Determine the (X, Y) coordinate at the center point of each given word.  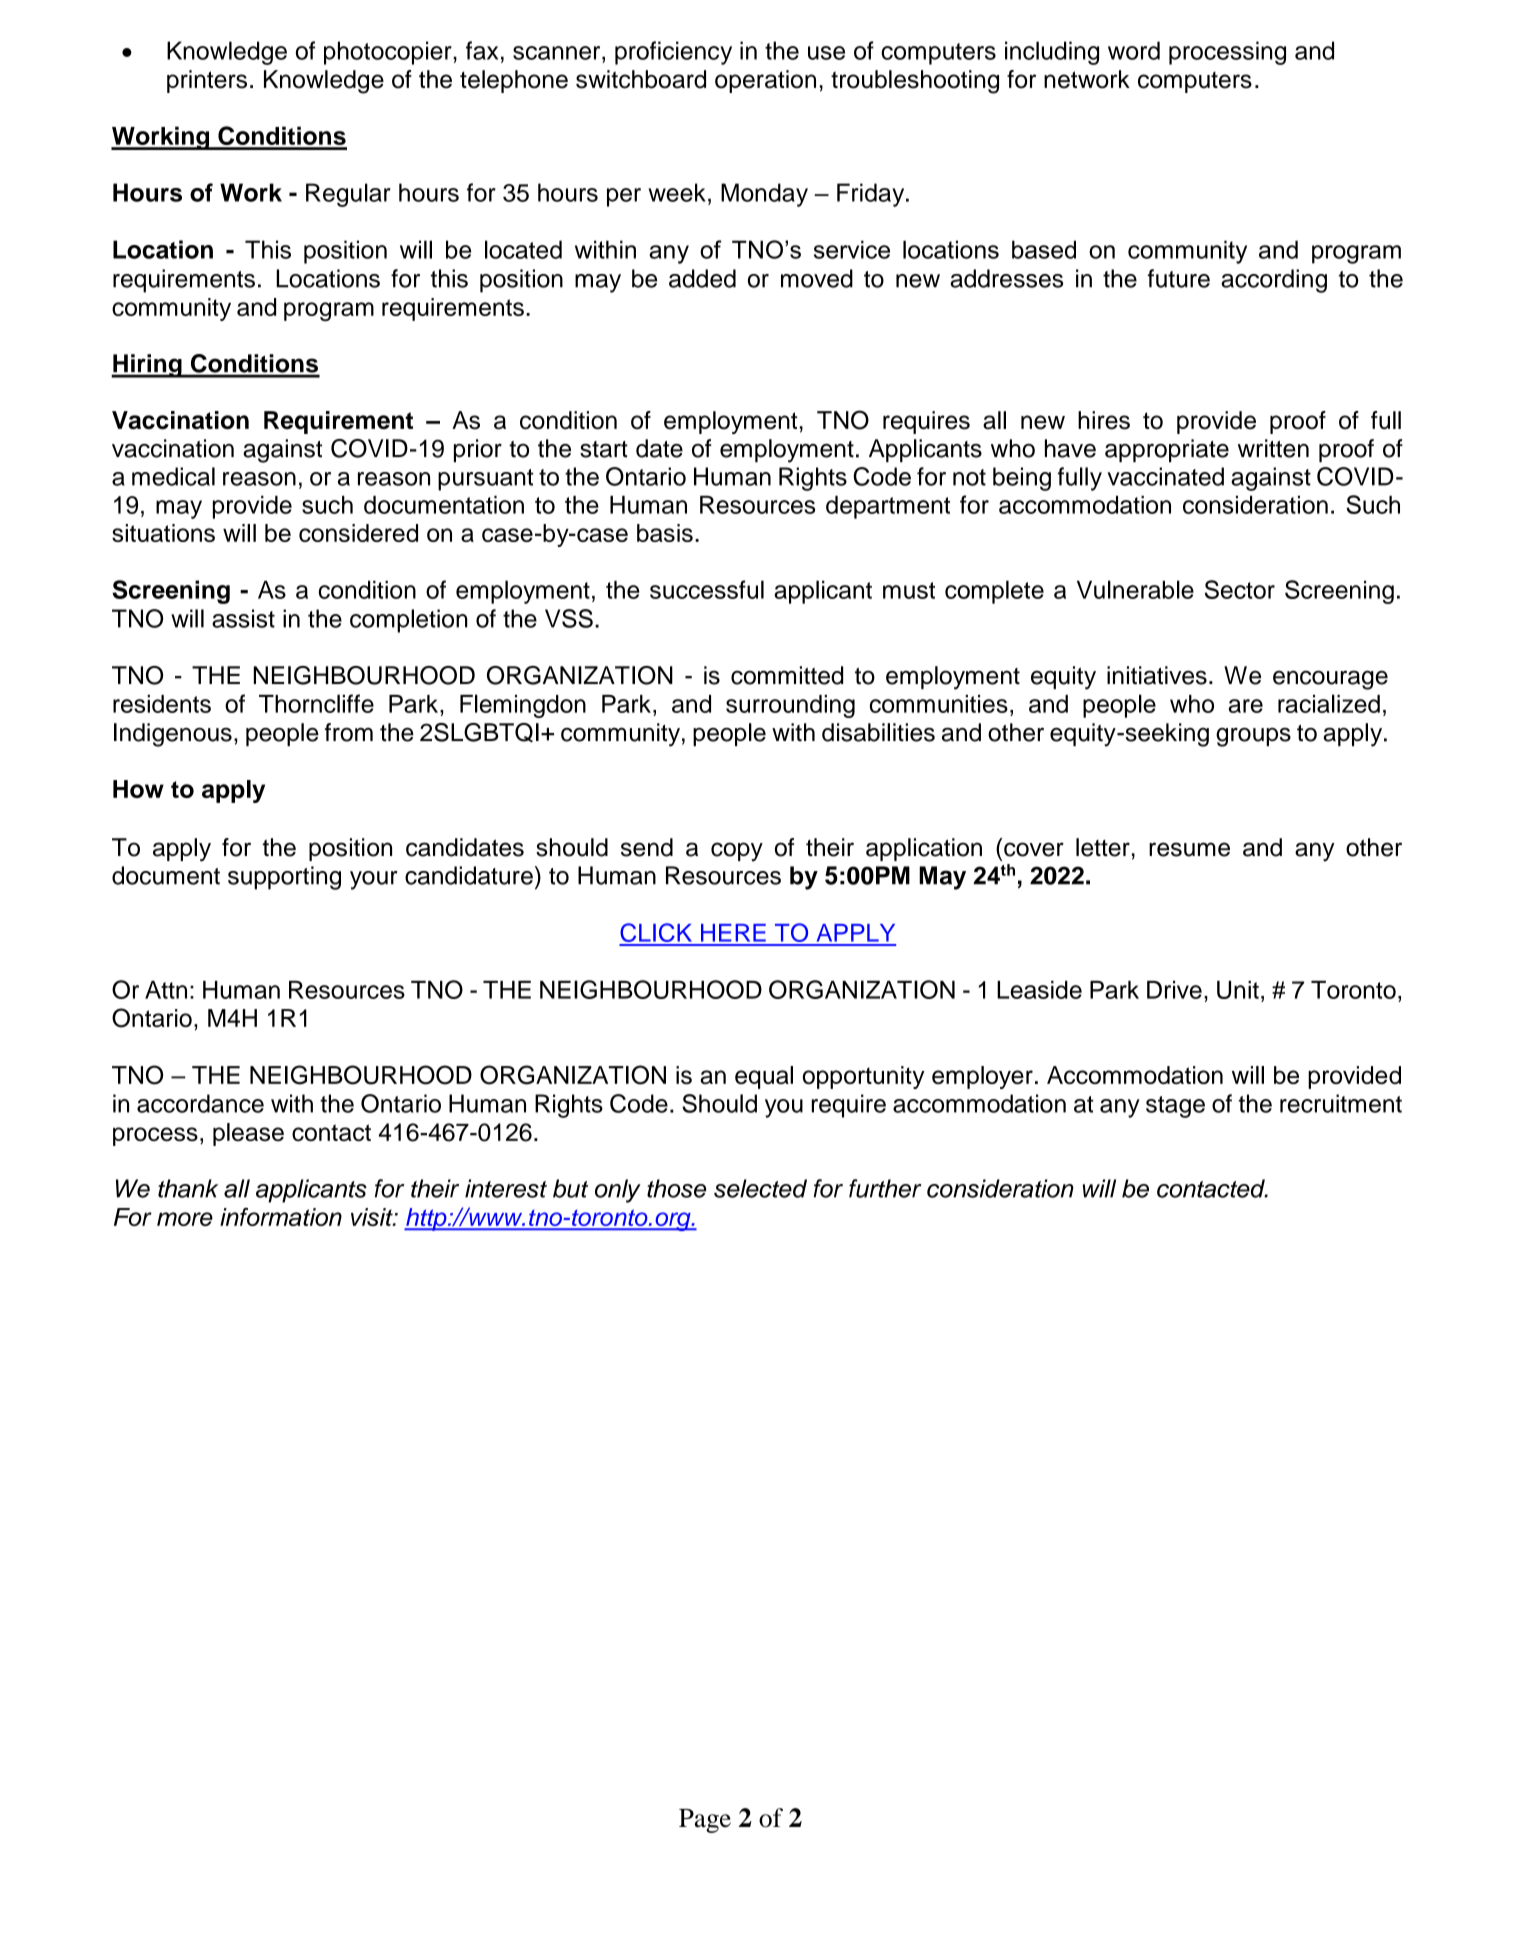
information (281, 1217)
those (676, 1188)
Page (705, 1821)
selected (760, 1188)
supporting (284, 878)
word (1134, 50)
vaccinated (1165, 476)
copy (737, 852)
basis (665, 533)
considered (358, 533)
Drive (1174, 990)
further (885, 1188)
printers (207, 81)
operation (765, 81)
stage (1175, 1107)
